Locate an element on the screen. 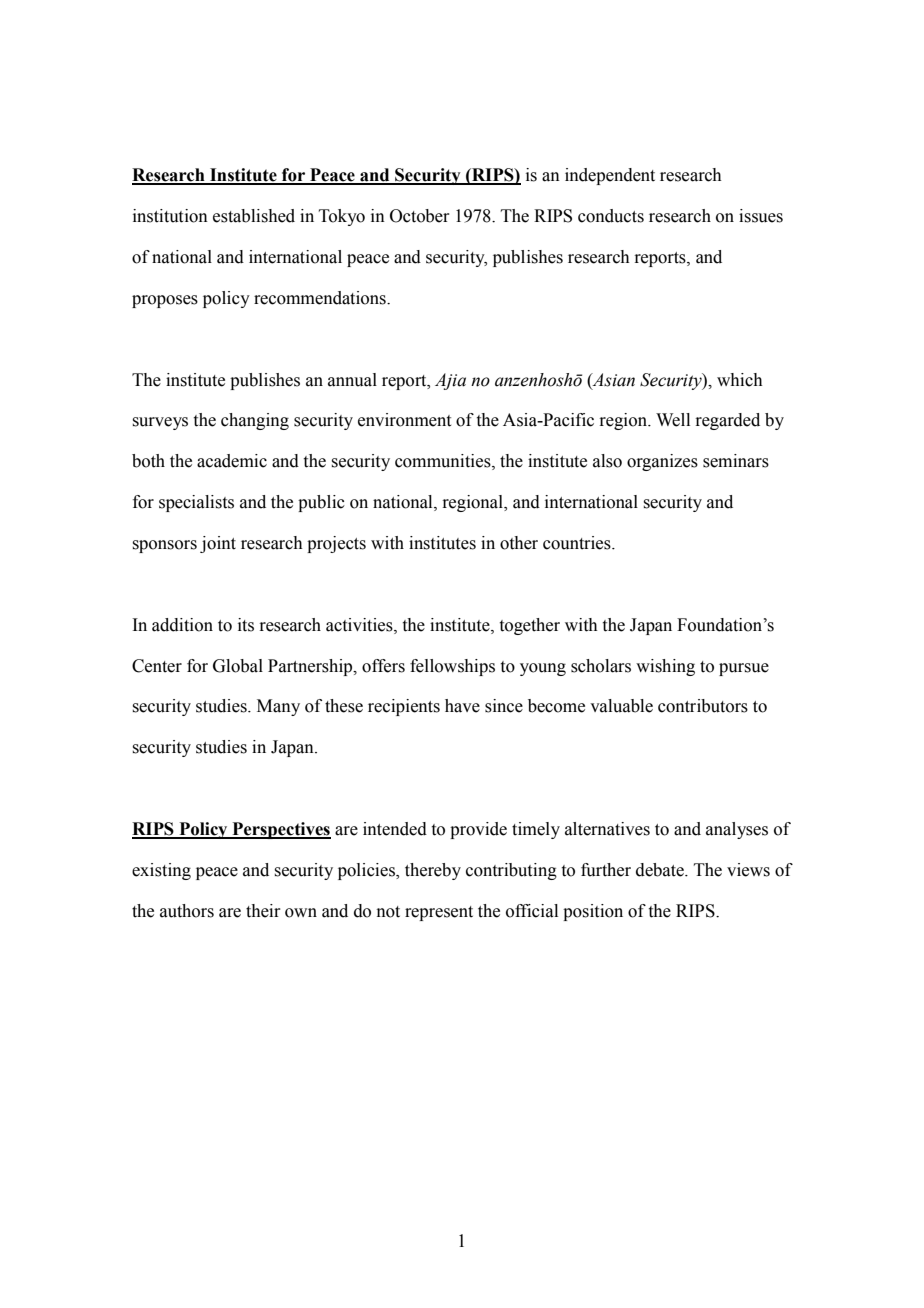 The width and height of the screenshot is (924, 1308). issues is located at coordinates (761, 216).
